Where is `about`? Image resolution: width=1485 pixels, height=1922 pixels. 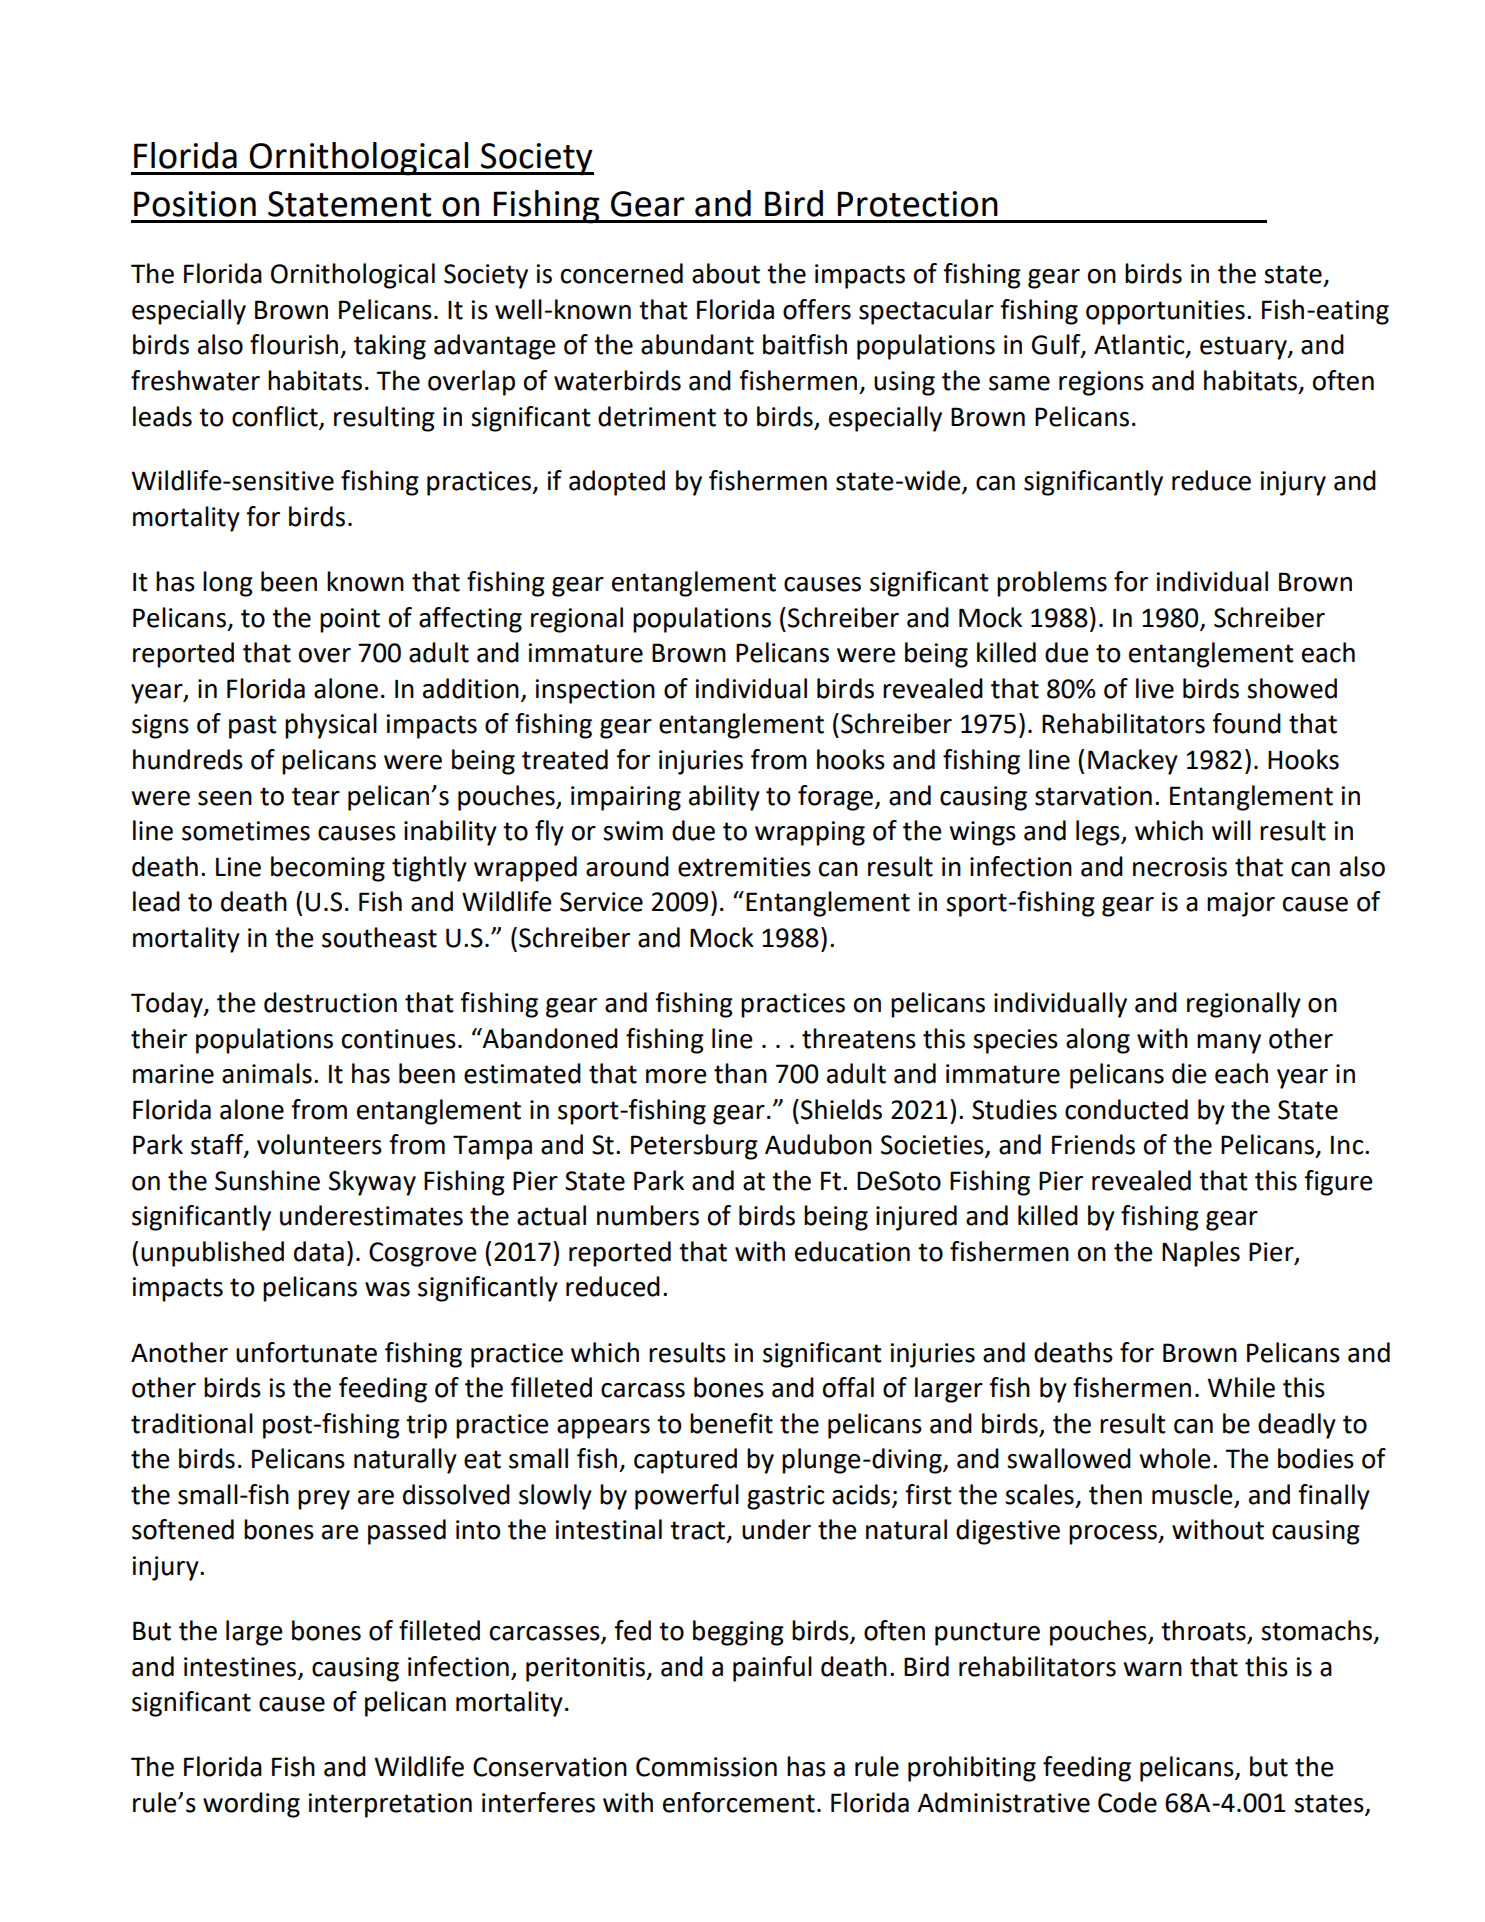
about is located at coordinates (726, 273).
